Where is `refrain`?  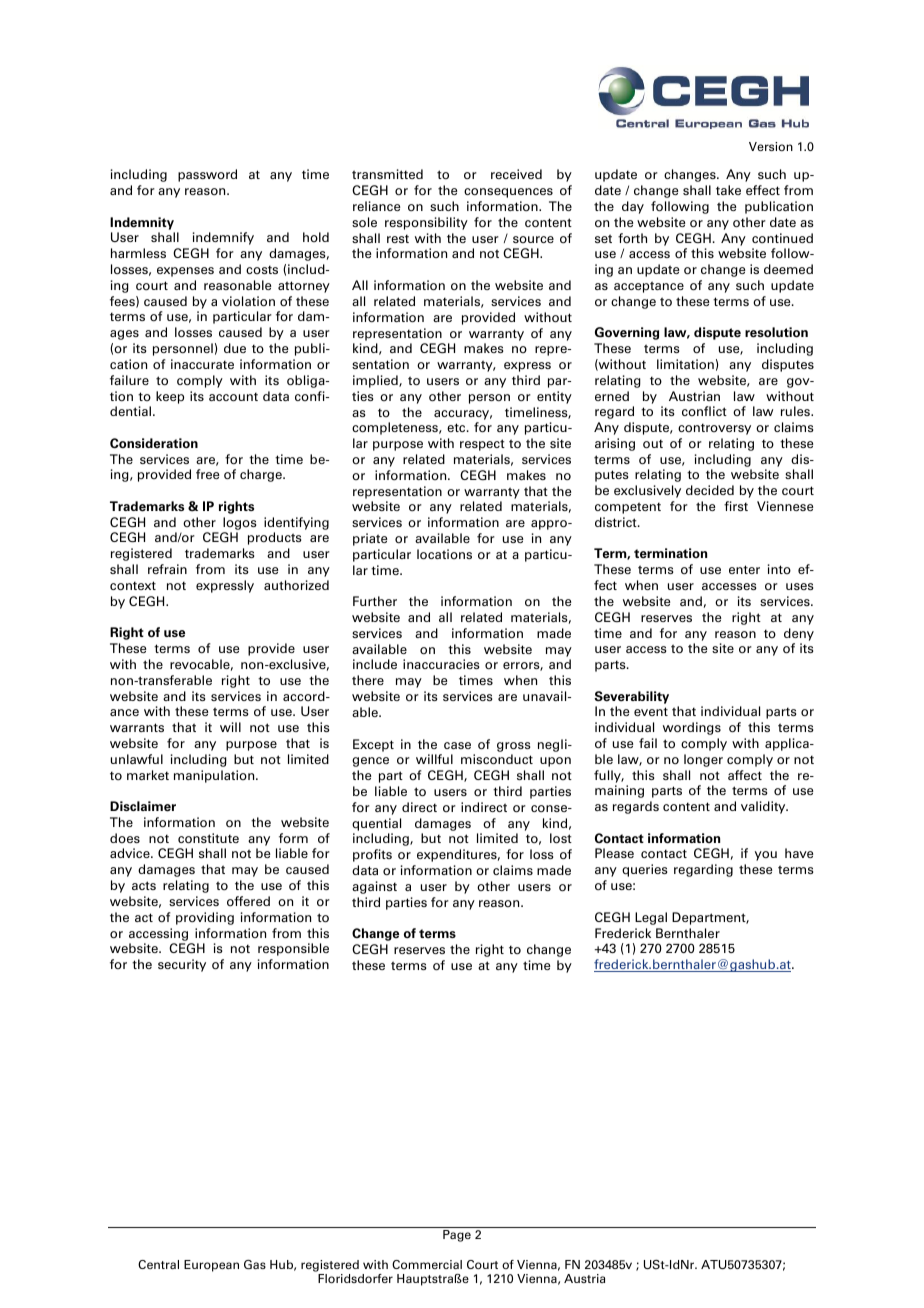 refrain is located at coordinates (167, 569).
